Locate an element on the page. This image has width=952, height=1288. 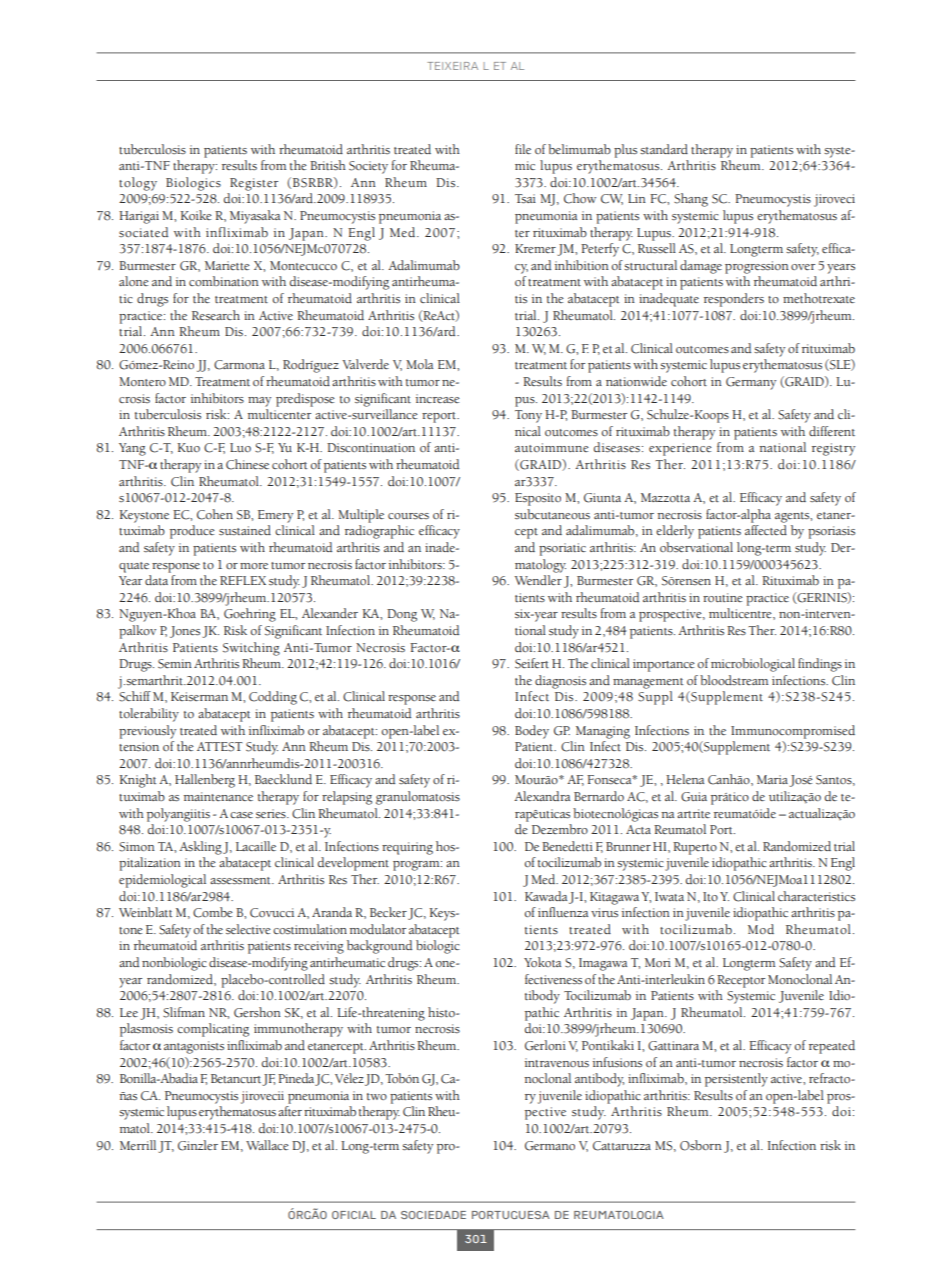
OFICIAL is located at coordinates (354, 1215).
